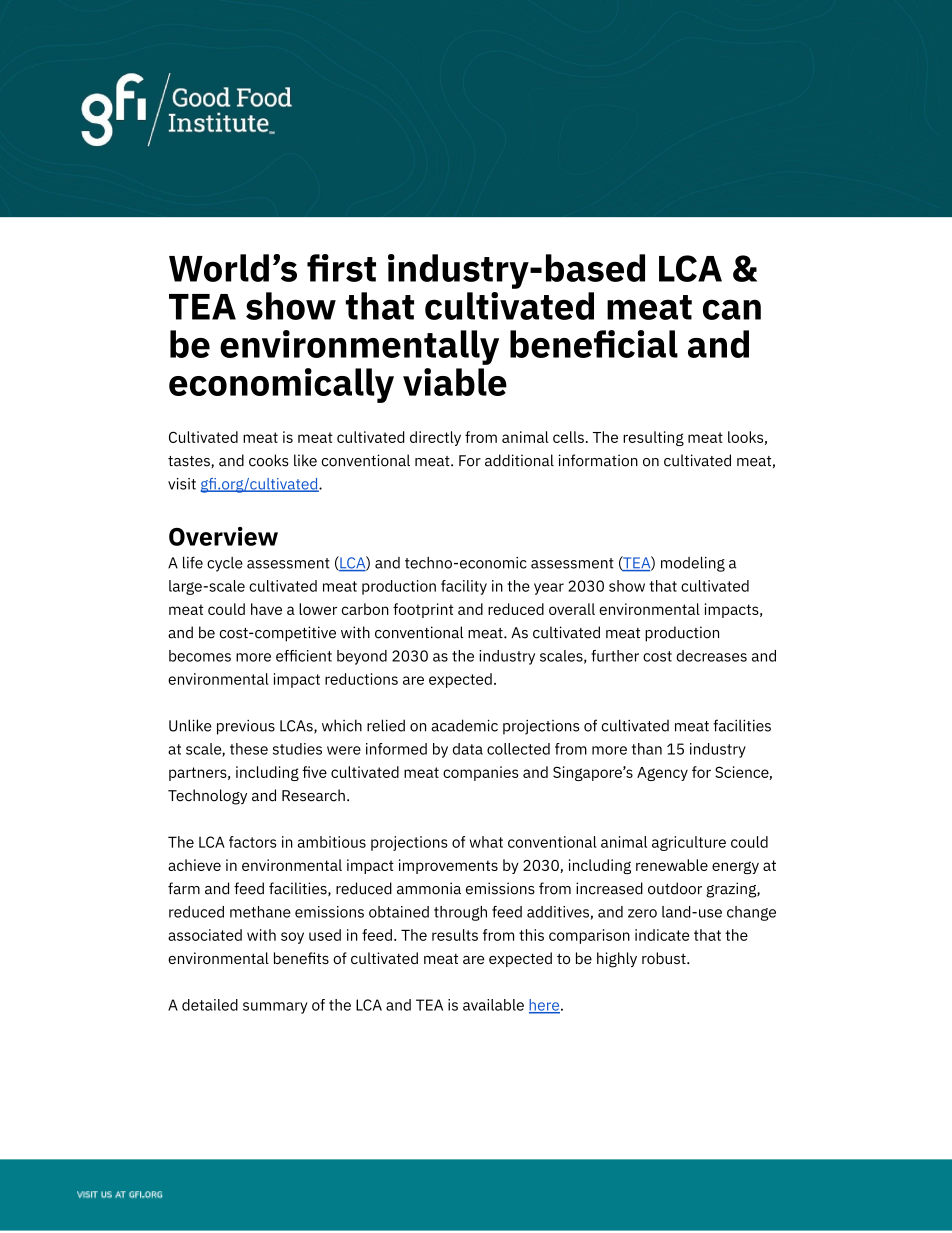 The image size is (952, 1233). I want to click on first, so click(341, 268).
